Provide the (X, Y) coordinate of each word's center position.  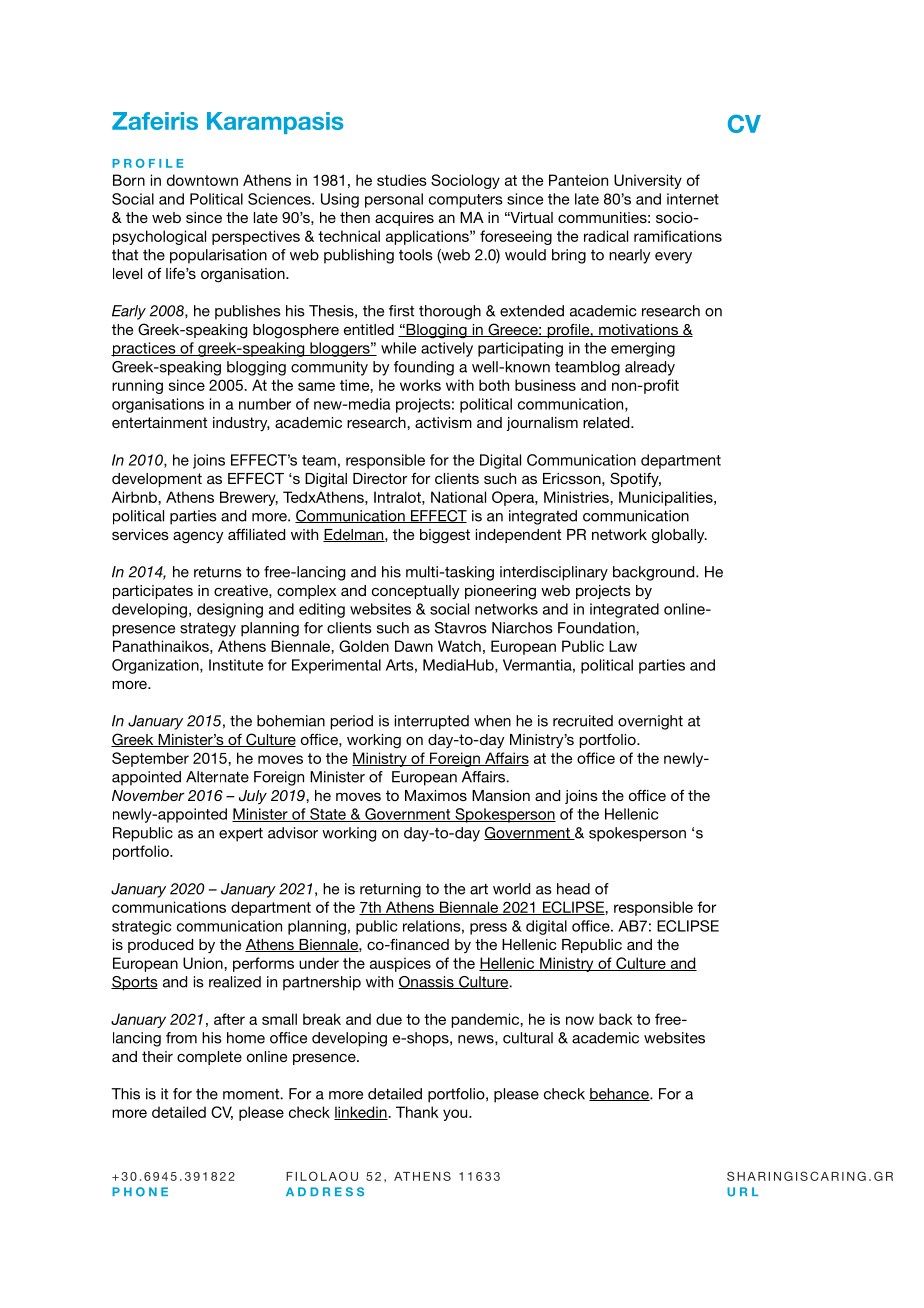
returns (218, 572)
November (148, 795)
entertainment (159, 422)
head (573, 889)
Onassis (427, 982)
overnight (650, 722)
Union (204, 963)
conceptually (415, 592)
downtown (202, 180)
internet (693, 199)
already (650, 368)
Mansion (501, 795)
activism (443, 422)
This (126, 1094)
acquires (404, 219)
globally (679, 536)
